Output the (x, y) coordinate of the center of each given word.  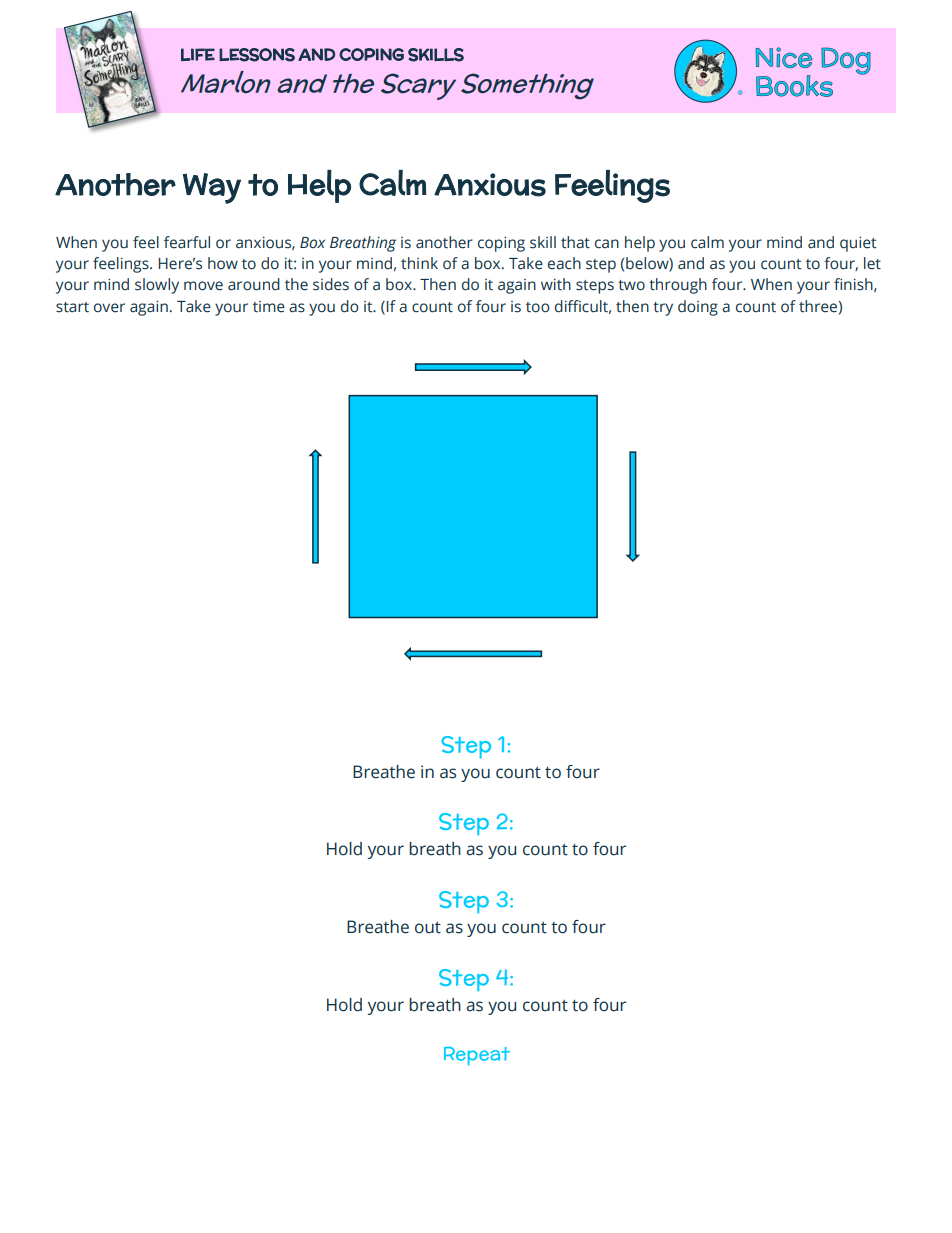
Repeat (477, 1056)
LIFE (198, 54)
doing (698, 308)
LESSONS (257, 55)
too (538, 307)
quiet (858, 244)
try (663, 309)
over (109, 308)
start (72, 307)
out (428, 928)
